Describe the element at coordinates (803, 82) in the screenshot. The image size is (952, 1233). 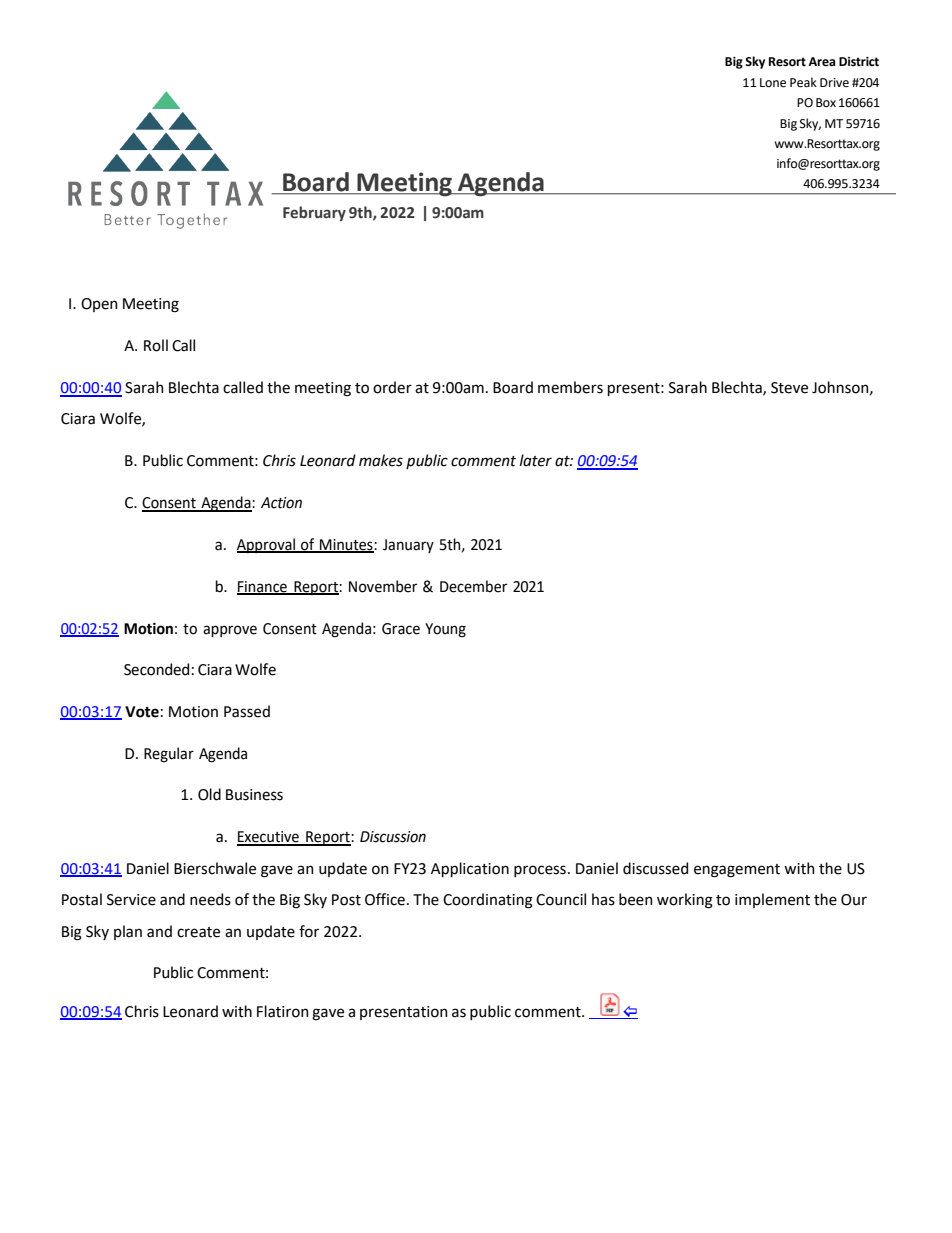
I see `Peak` at that location.
